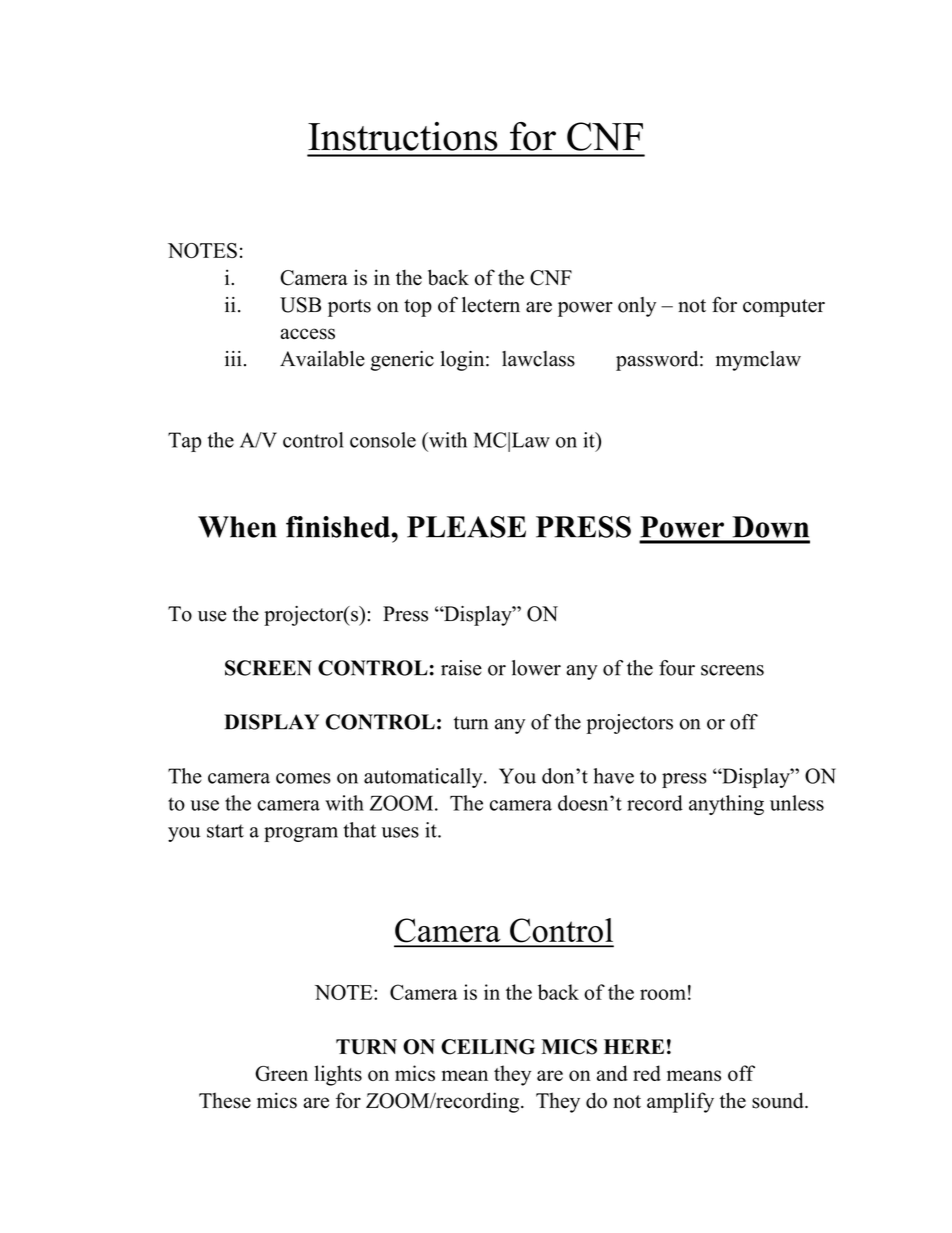  I want to click on amplify, so click(680, 1102).
